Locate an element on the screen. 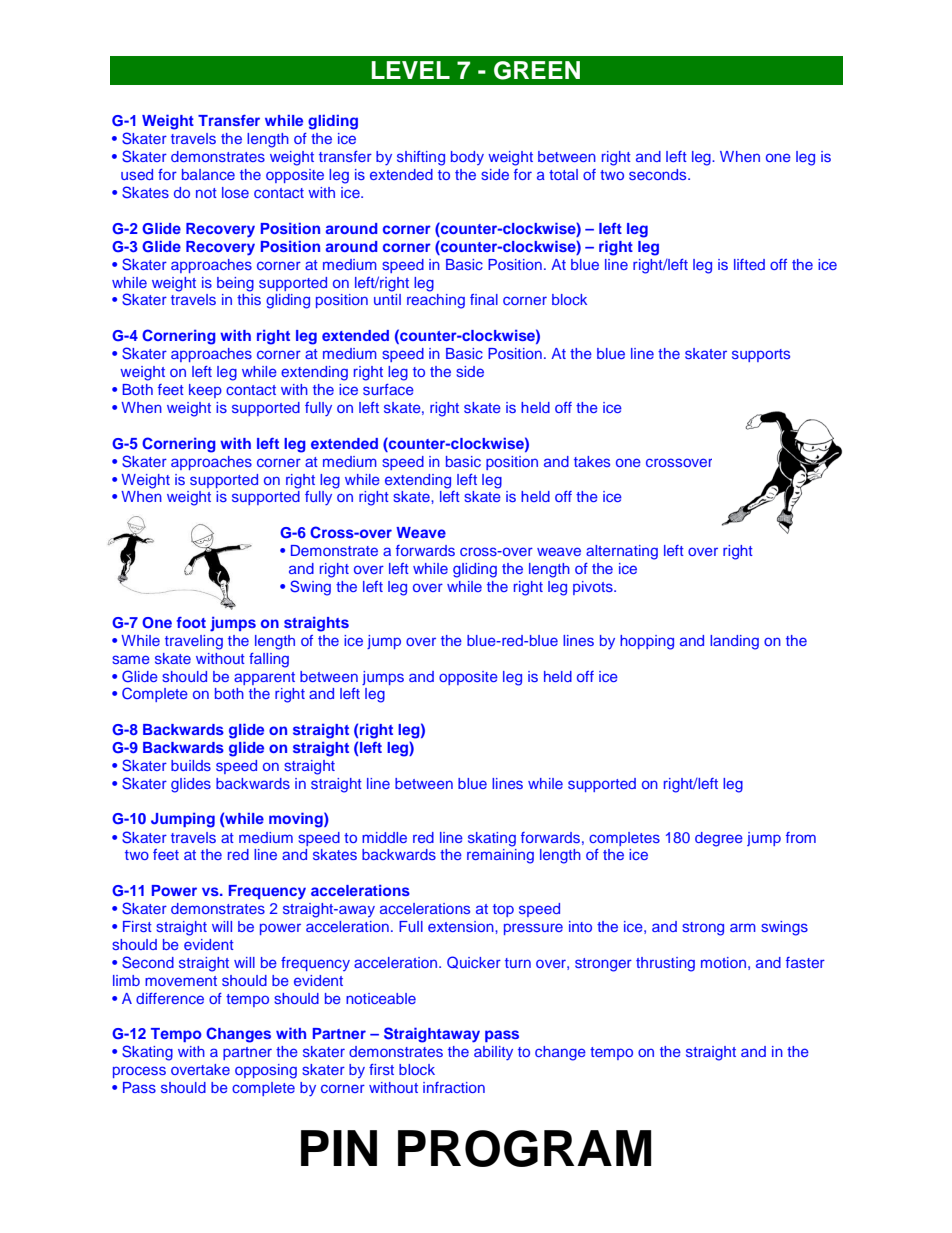 The height and width of the screenshot is (1233, 952). total is located at coordinates (563, 174).
